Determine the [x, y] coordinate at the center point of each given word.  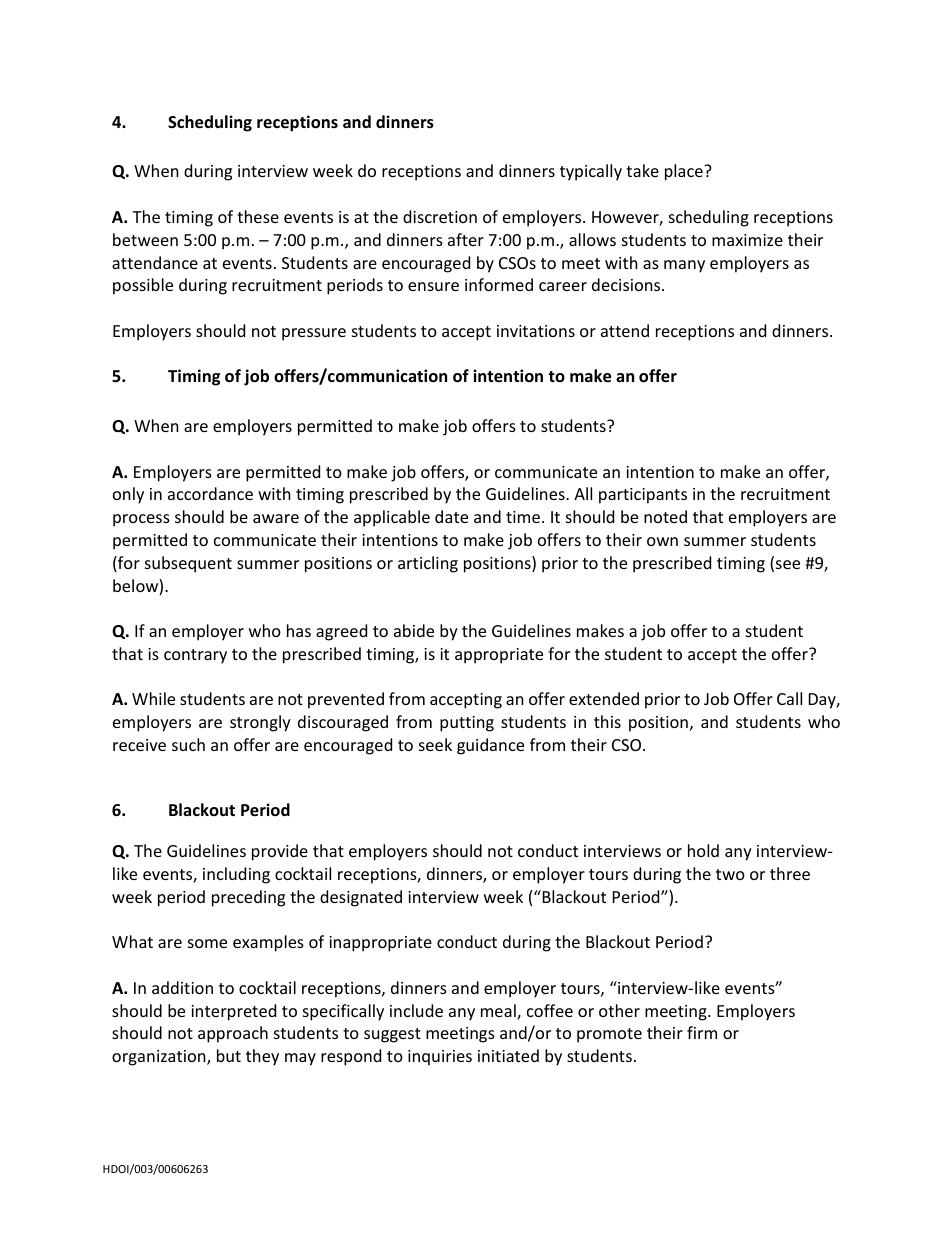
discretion [440, 216]
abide [414, 630]
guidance [490, 746]
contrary [195, 656]
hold [703, 850]
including [236, 875]
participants [643, 496]
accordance [210, 493]
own [662, 541]
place [685, 172]
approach [233, 1034]
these [258, 216]
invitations [536, 331]
